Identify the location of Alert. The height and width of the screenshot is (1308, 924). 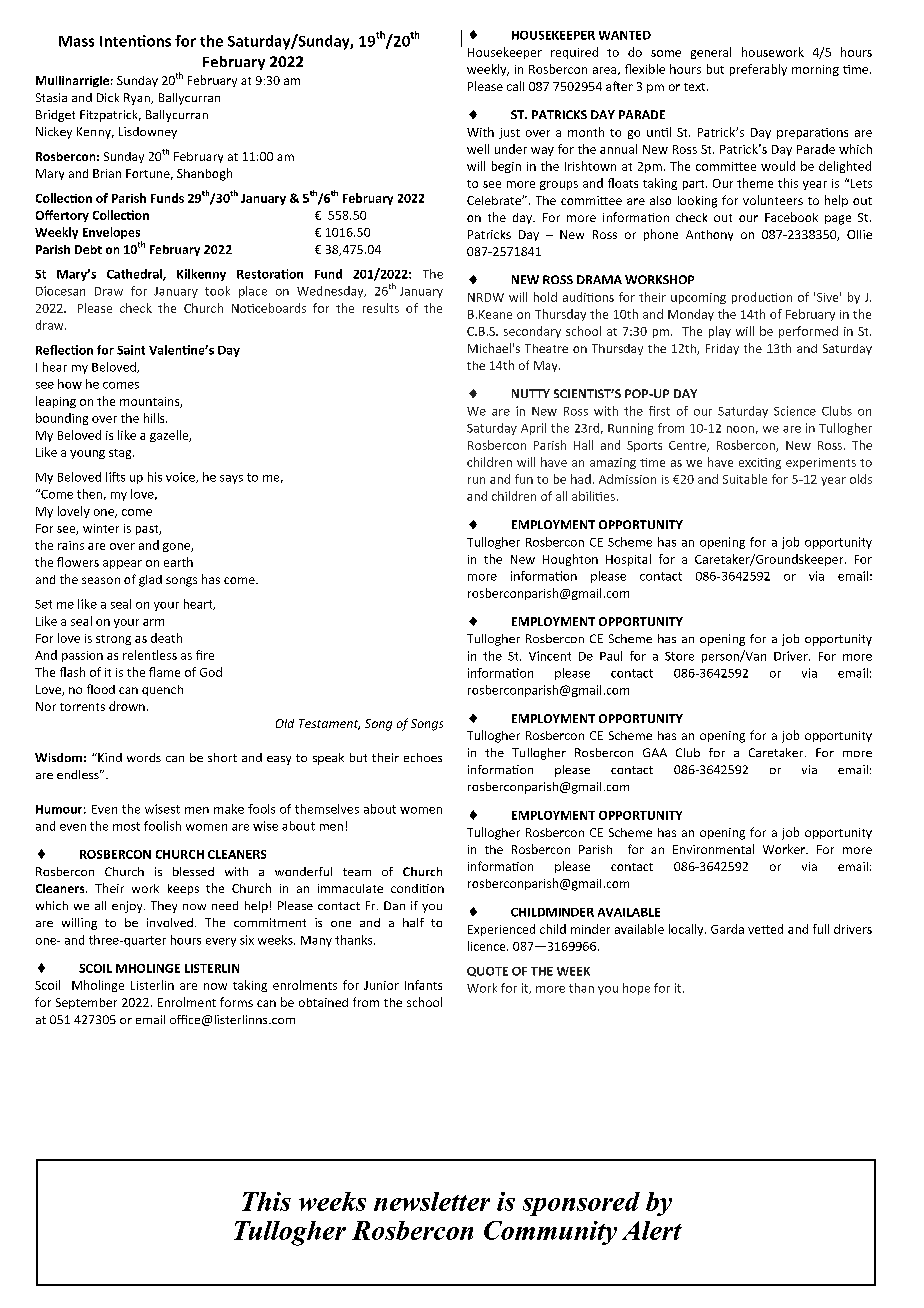
(652, 1230).
